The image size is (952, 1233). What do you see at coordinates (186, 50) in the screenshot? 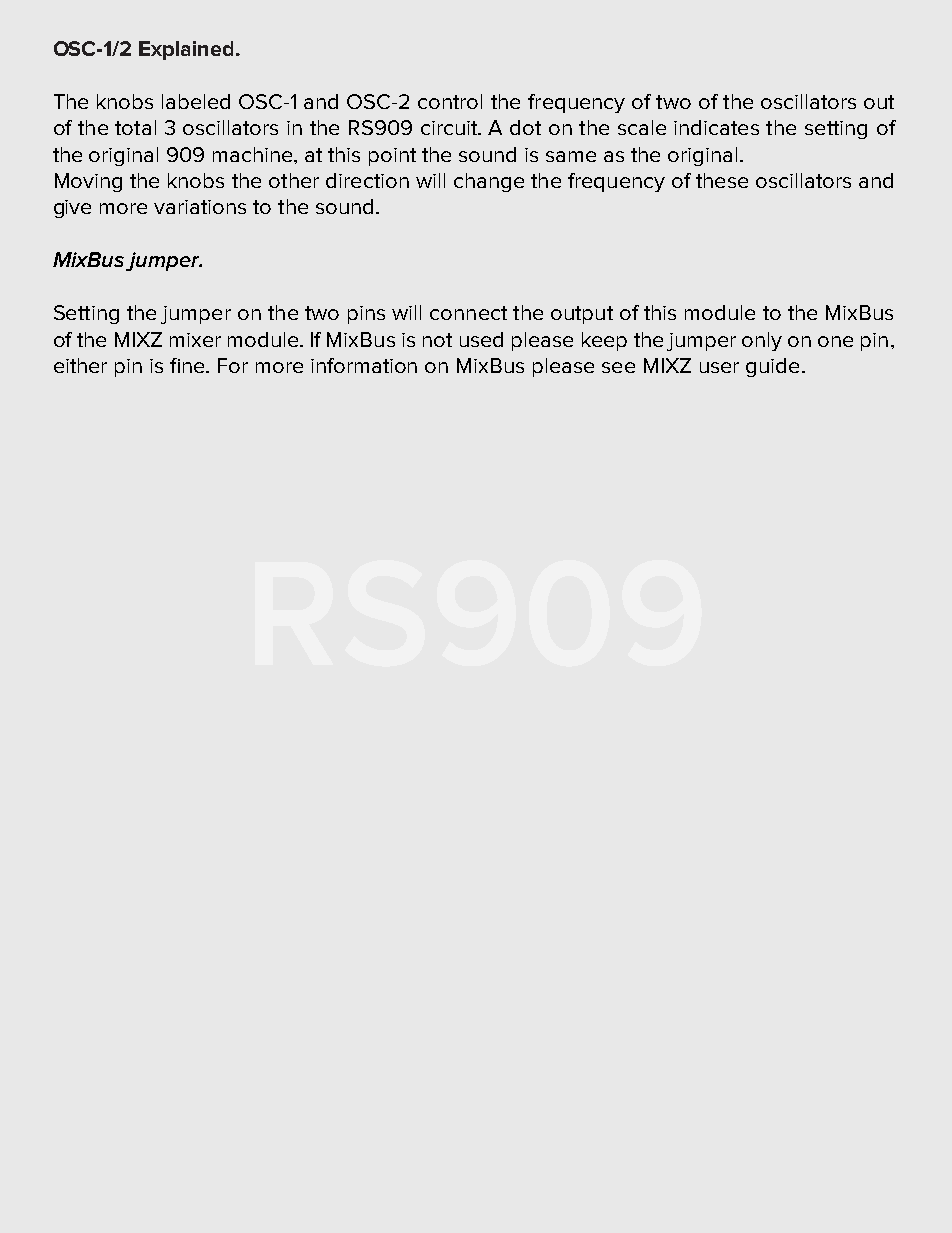
I see `Explained` at bounding box center [186, 50].
